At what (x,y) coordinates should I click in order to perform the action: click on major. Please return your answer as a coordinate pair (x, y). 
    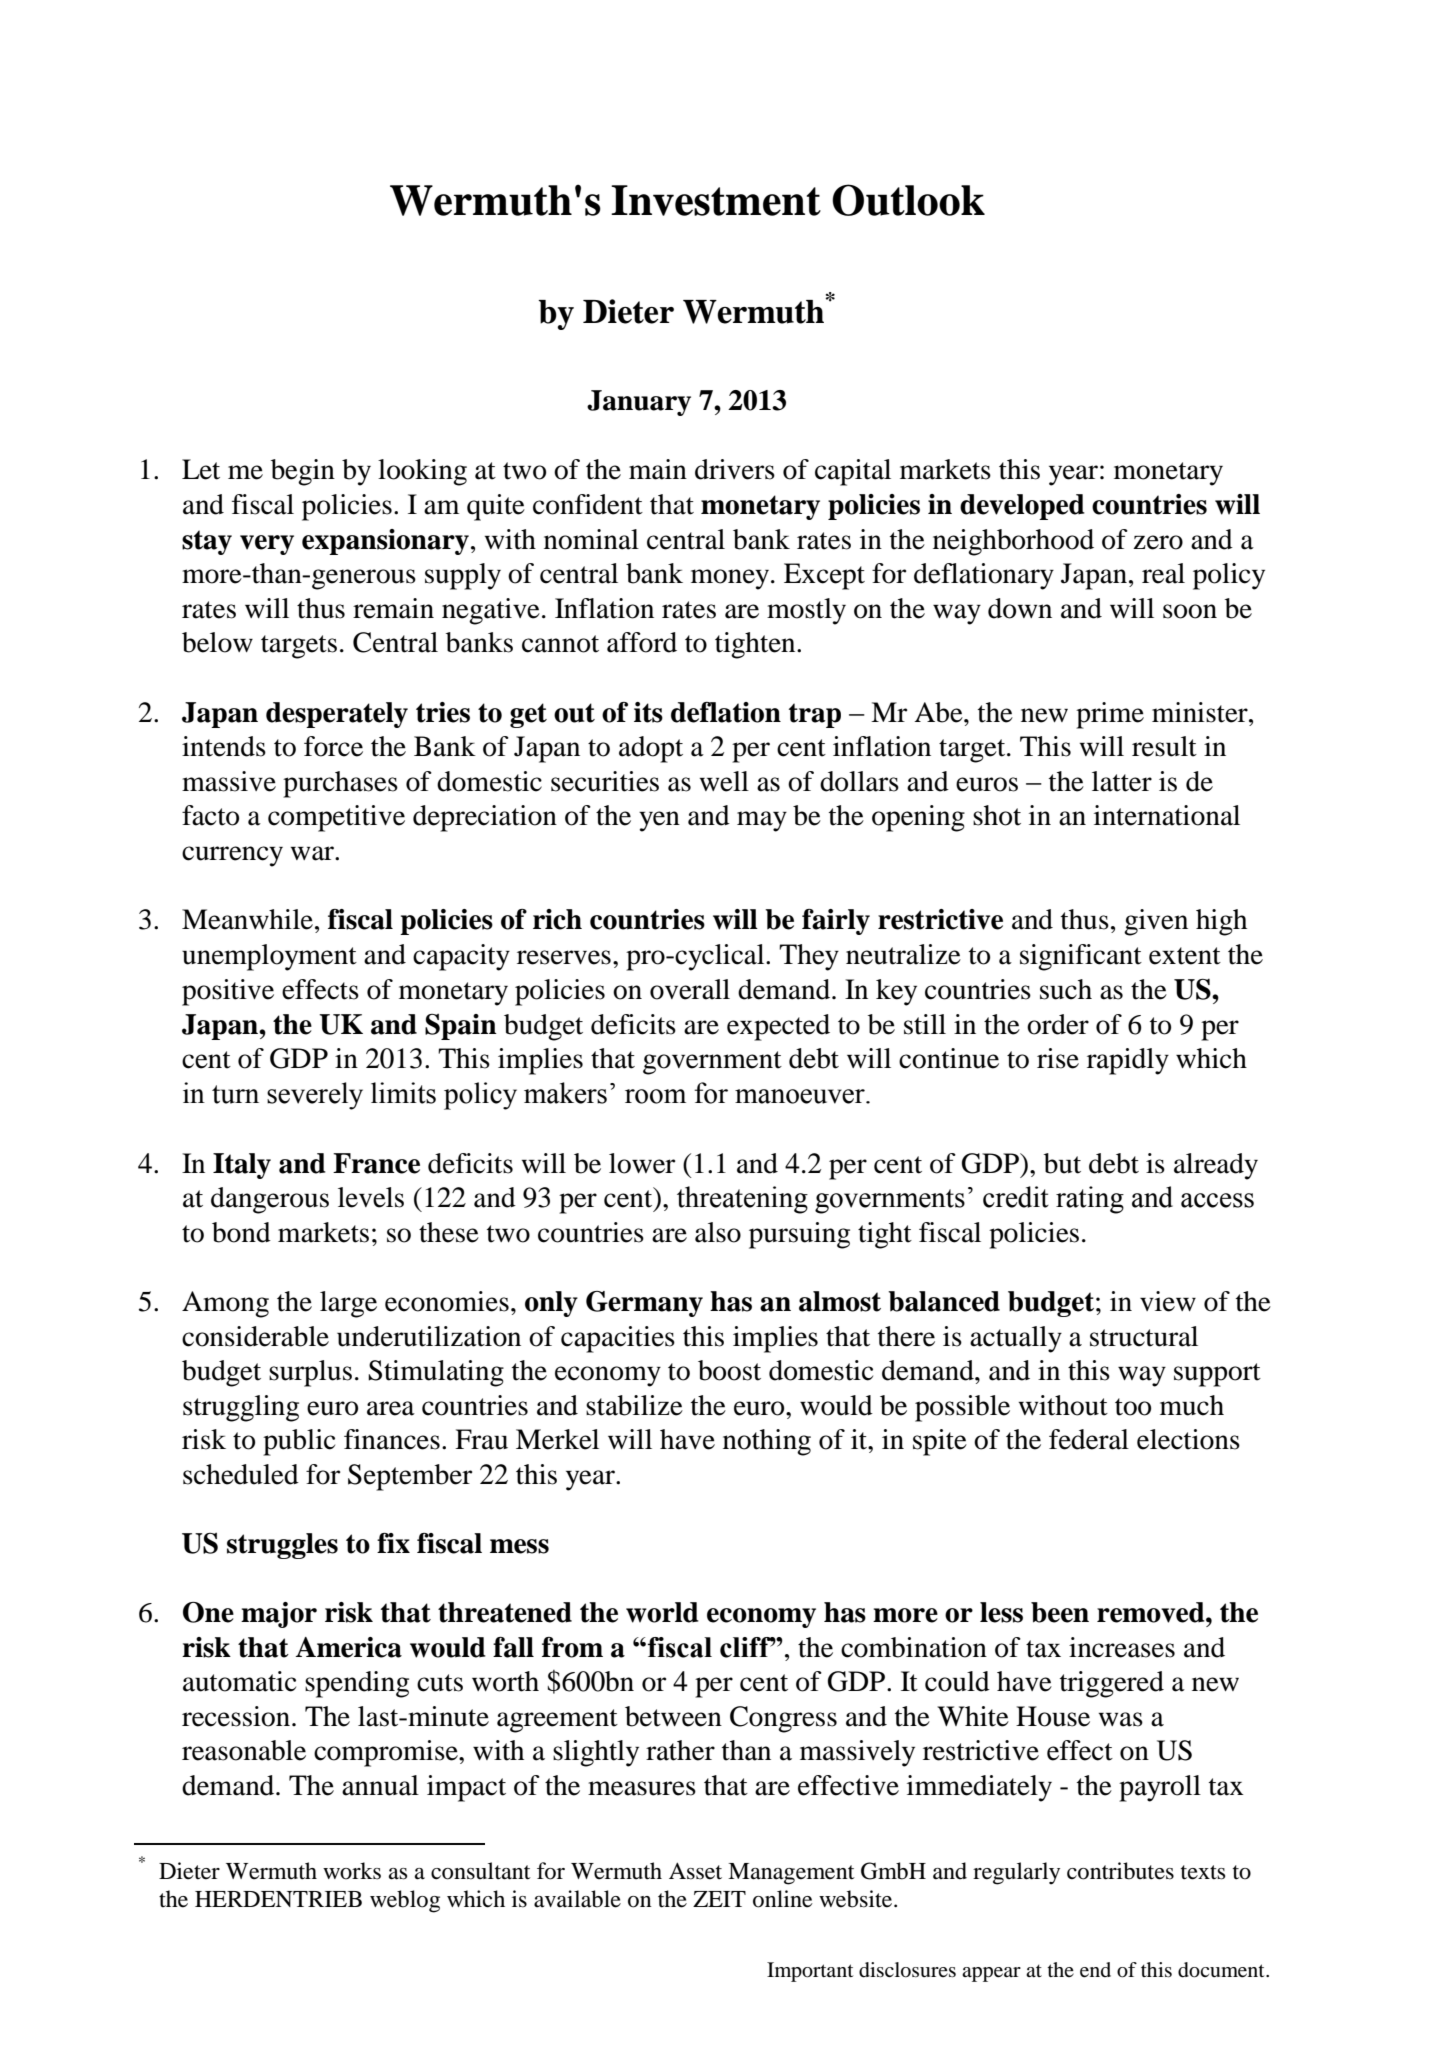
    Looking at the image, I should click on (279, 1615).
